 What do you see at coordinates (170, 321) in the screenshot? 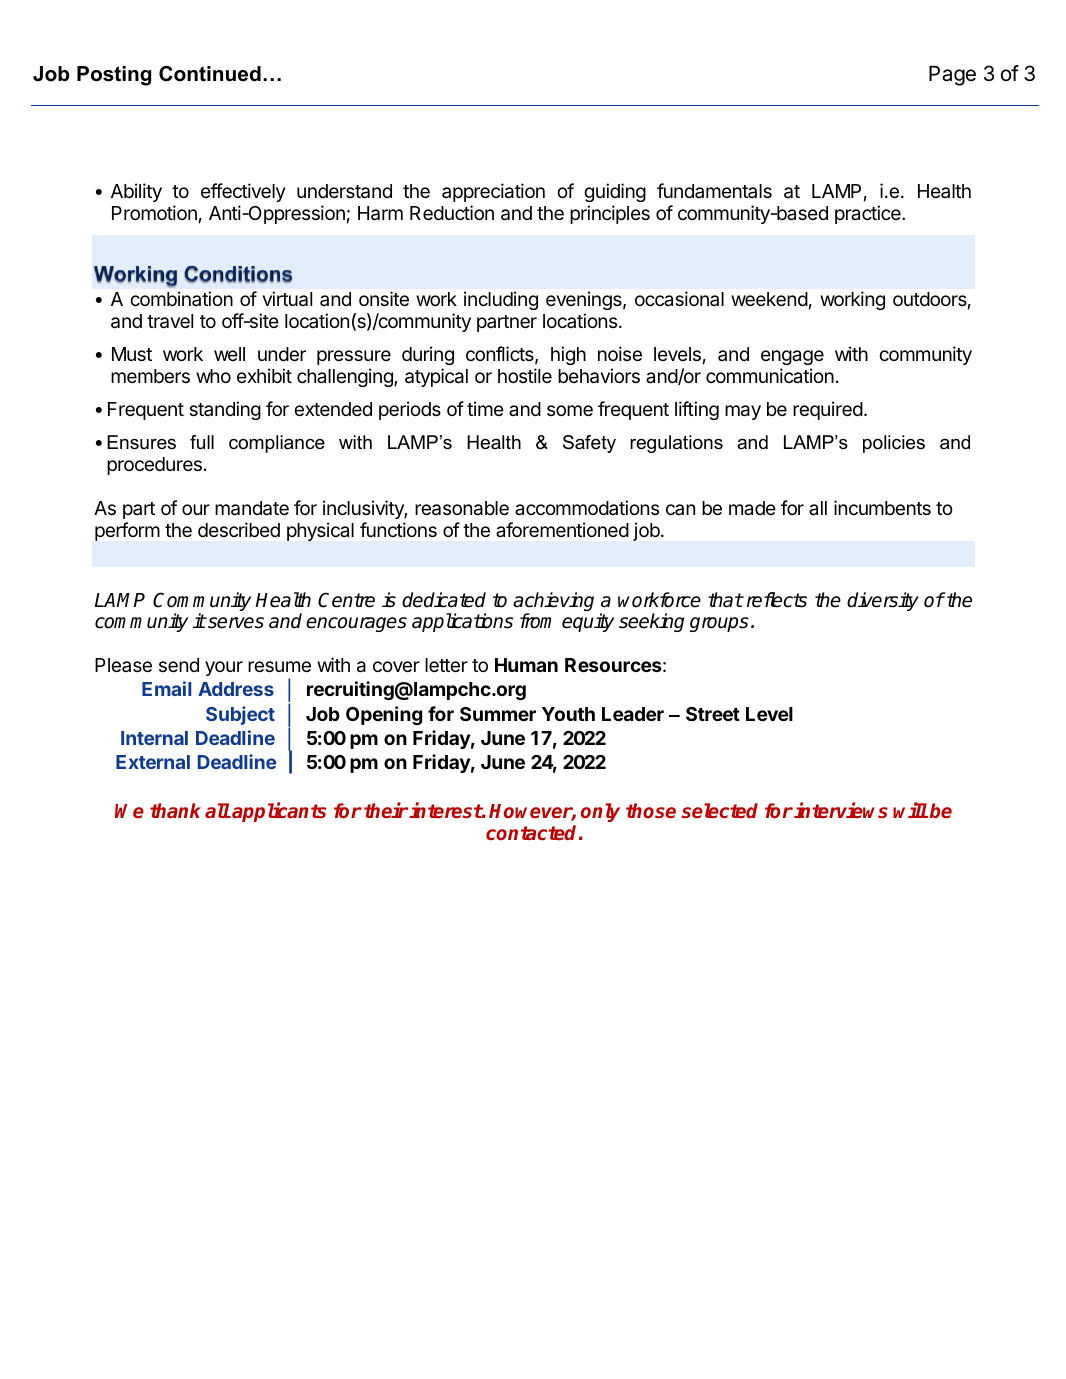
I see `travel` at bounding box center [170, 321].
